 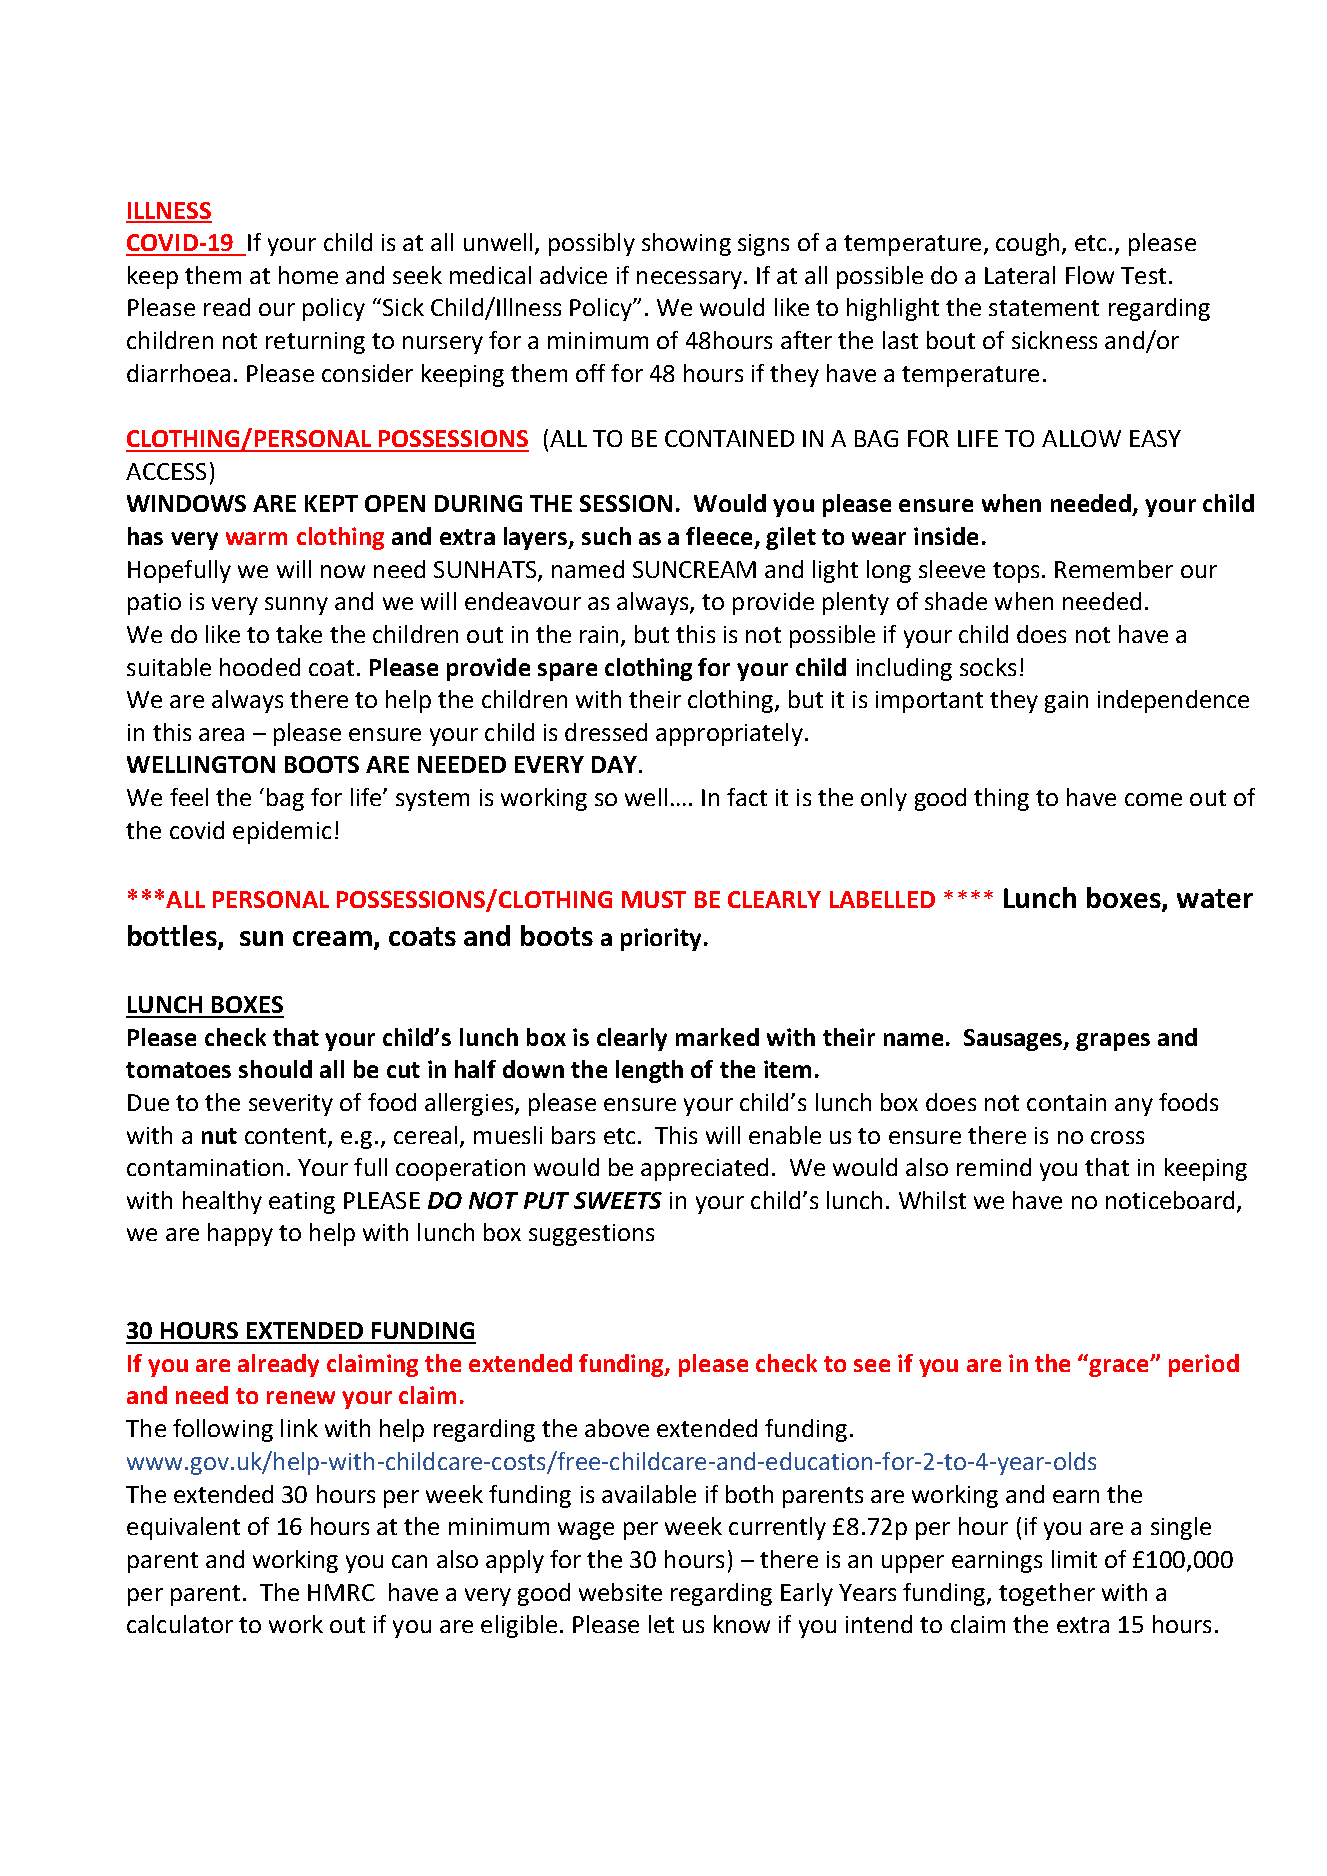 What do you see at coordinates (591, 1235) in the image?
I see `suggestions` at bounding box center [591, 1235].
